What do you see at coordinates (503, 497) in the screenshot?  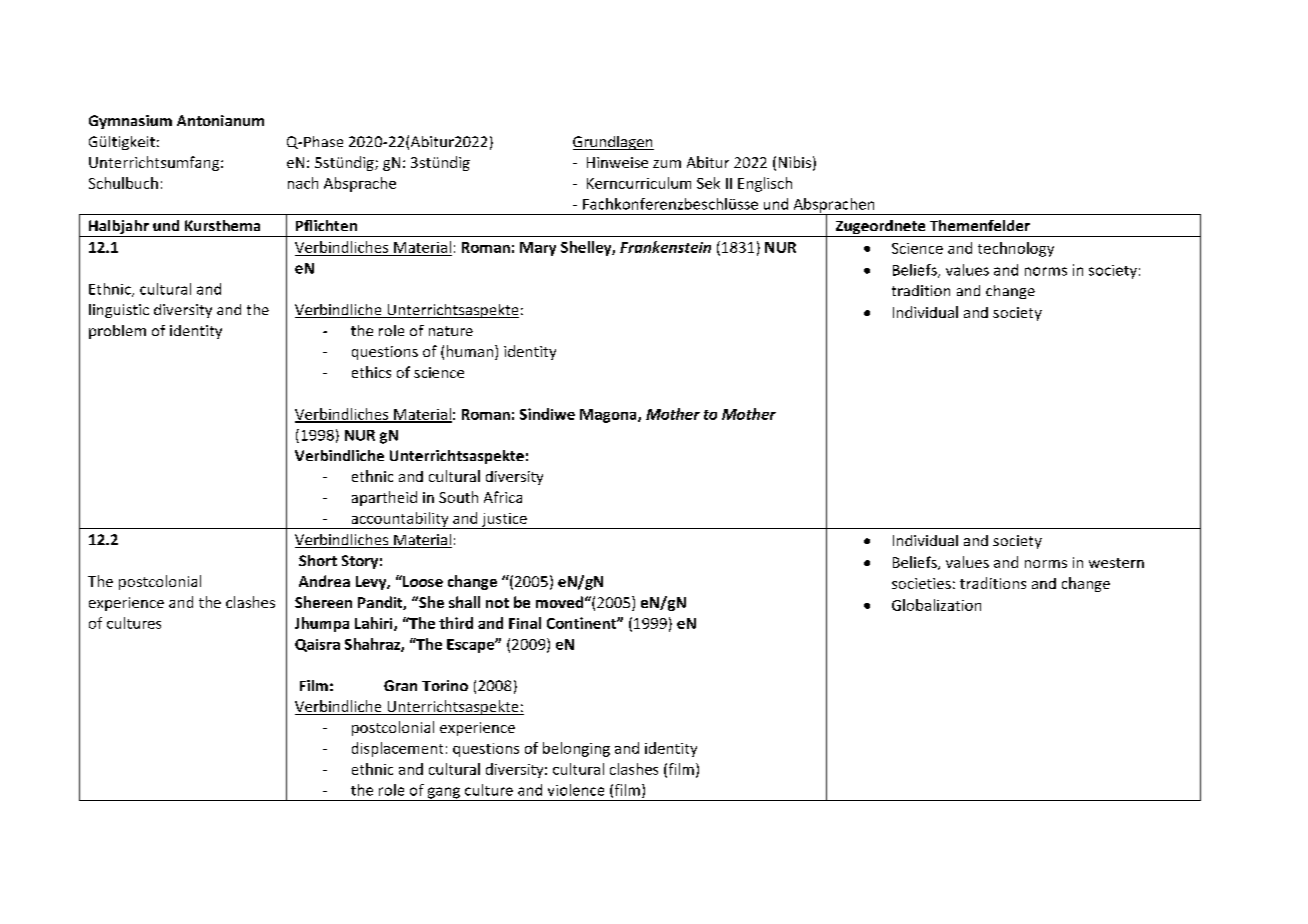 I see `Africa` at bounding box center [503, 497].
